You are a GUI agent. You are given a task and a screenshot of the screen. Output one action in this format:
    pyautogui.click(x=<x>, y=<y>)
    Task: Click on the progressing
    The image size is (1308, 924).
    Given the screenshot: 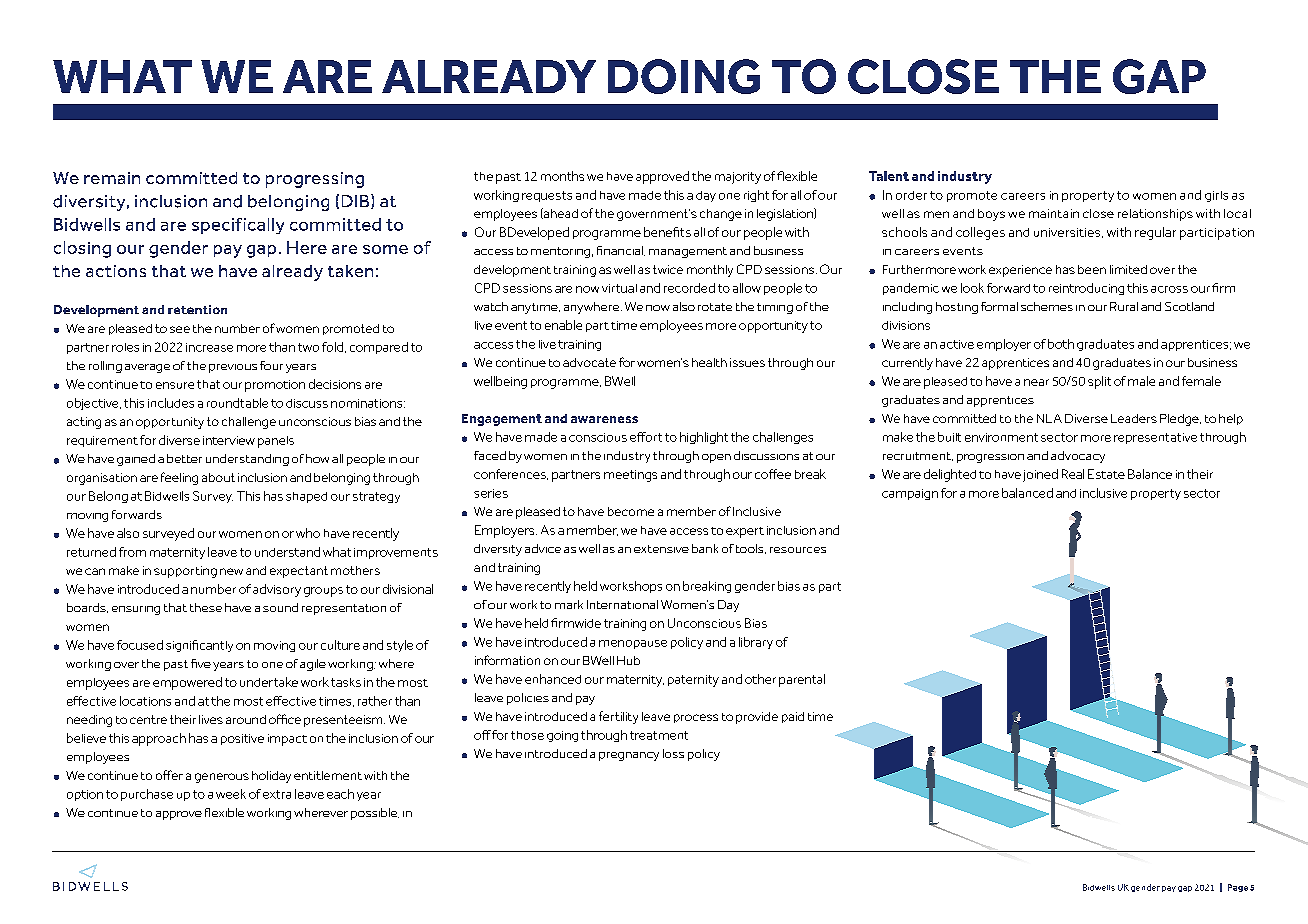 What is the action you would take?
    pyautogui.click(x=315, y=180)
